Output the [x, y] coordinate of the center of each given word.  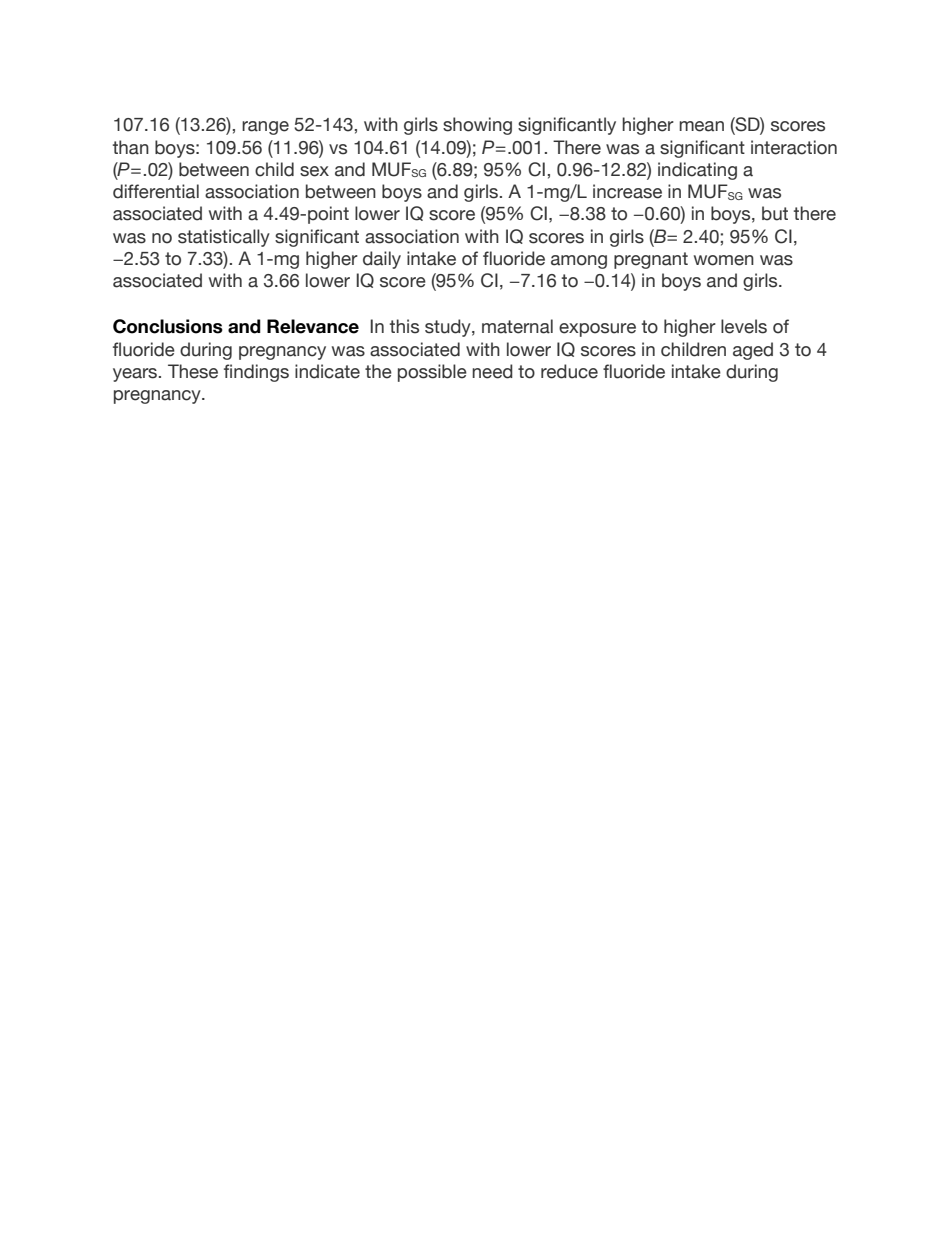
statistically [224, 238]
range [265, 128]
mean [701, 126]
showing [477, 126]
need [492, 371]
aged [753, 351]
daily [382, 260]
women [724, 260]
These [193, 371]
